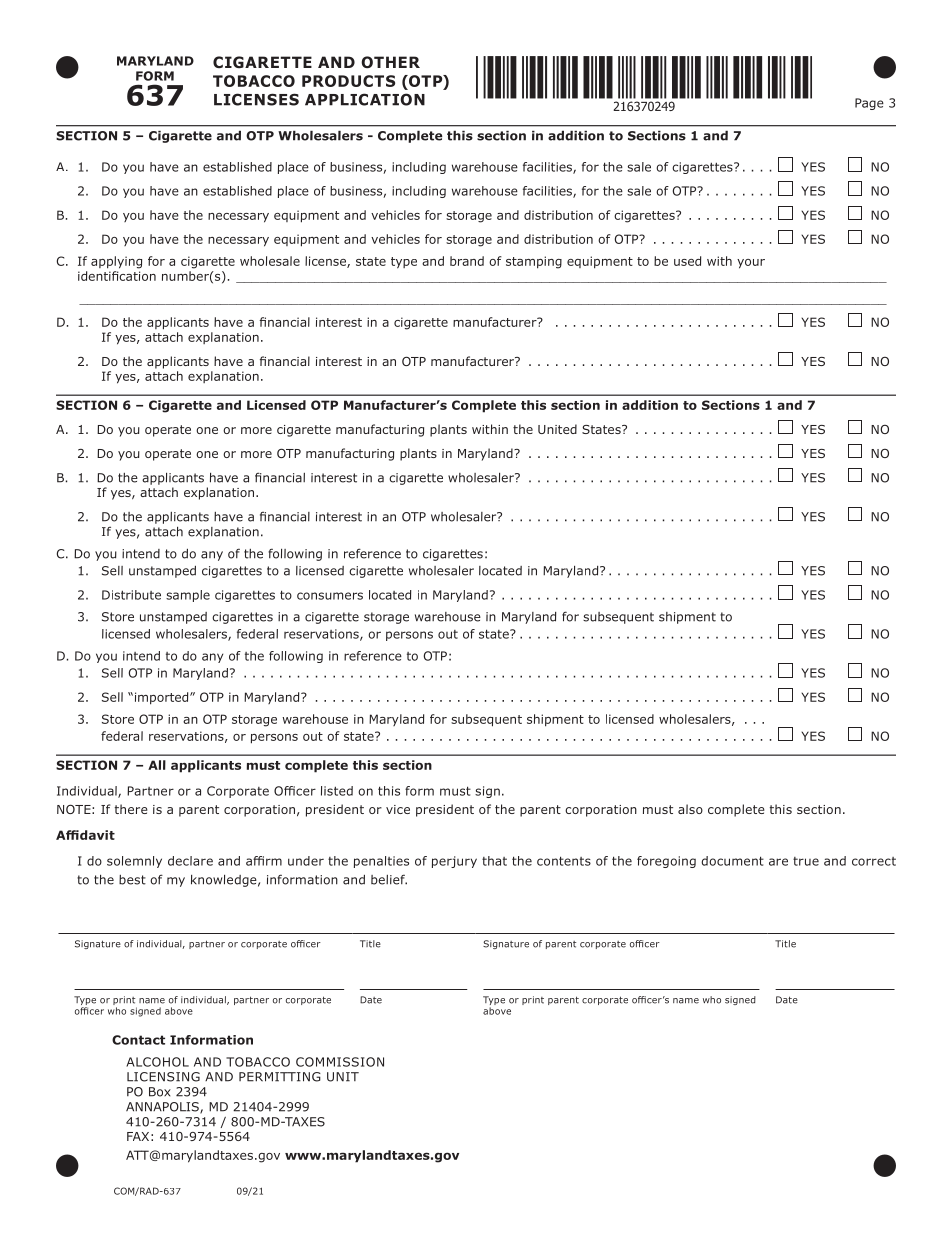 The image size is (952, 1233). Describe the element at coordinates (467, 261) in the screenshot. I see `brand` at that location.
